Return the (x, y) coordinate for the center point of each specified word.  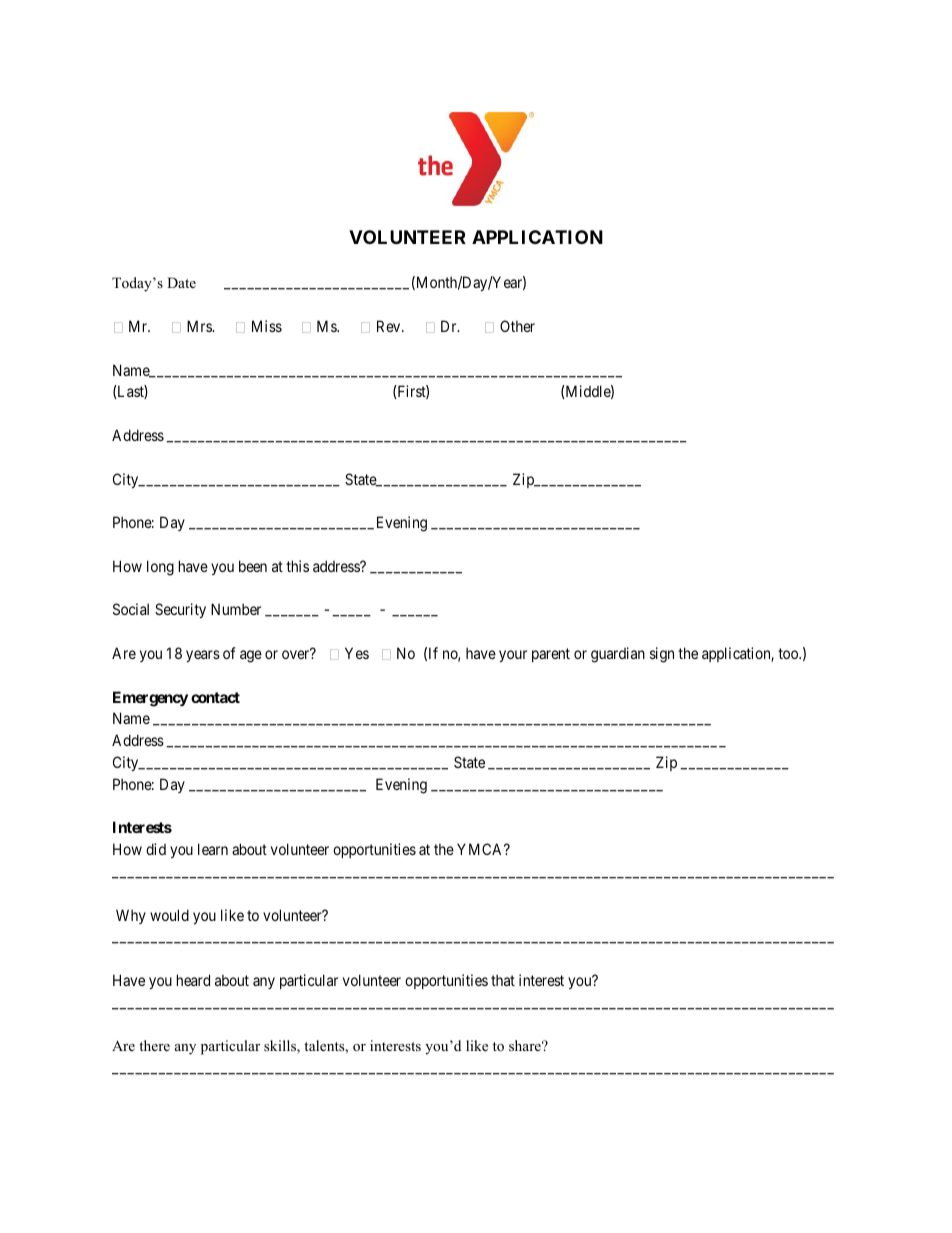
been (253, 566)
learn (213, 849)
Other (517, 326)
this (297, 566)
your (513, 656)
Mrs (200, 326)
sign (662, 655)
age (251, 656)
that (503, 980)
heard (193, 980)
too (789, 653)
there (154, 1045)
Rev (390, 326)
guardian (618, 655)
